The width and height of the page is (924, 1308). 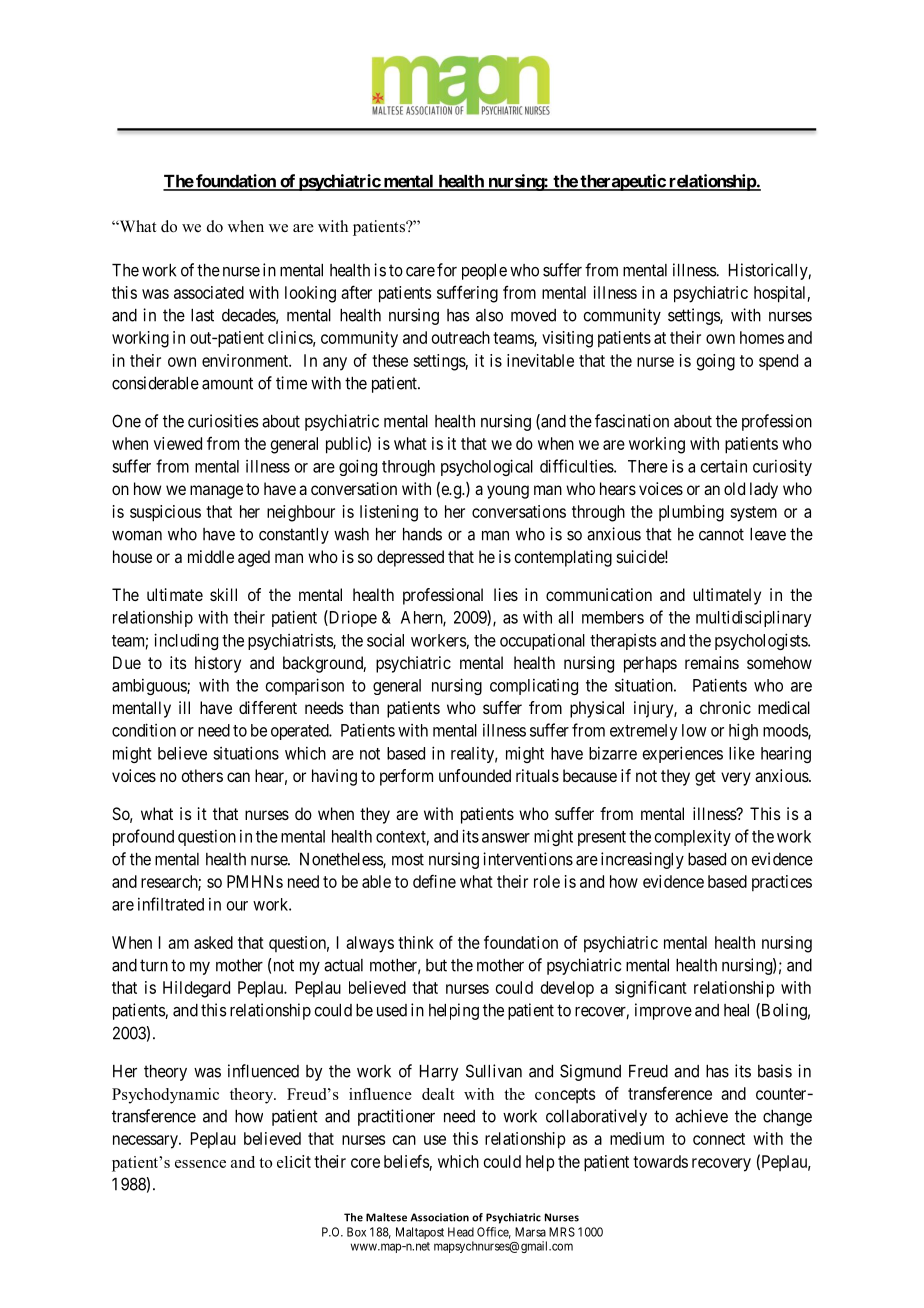 What do you see at coordinates (171, 904) in the page?
I see `infiltrated` at bounding box center [171, 904].
